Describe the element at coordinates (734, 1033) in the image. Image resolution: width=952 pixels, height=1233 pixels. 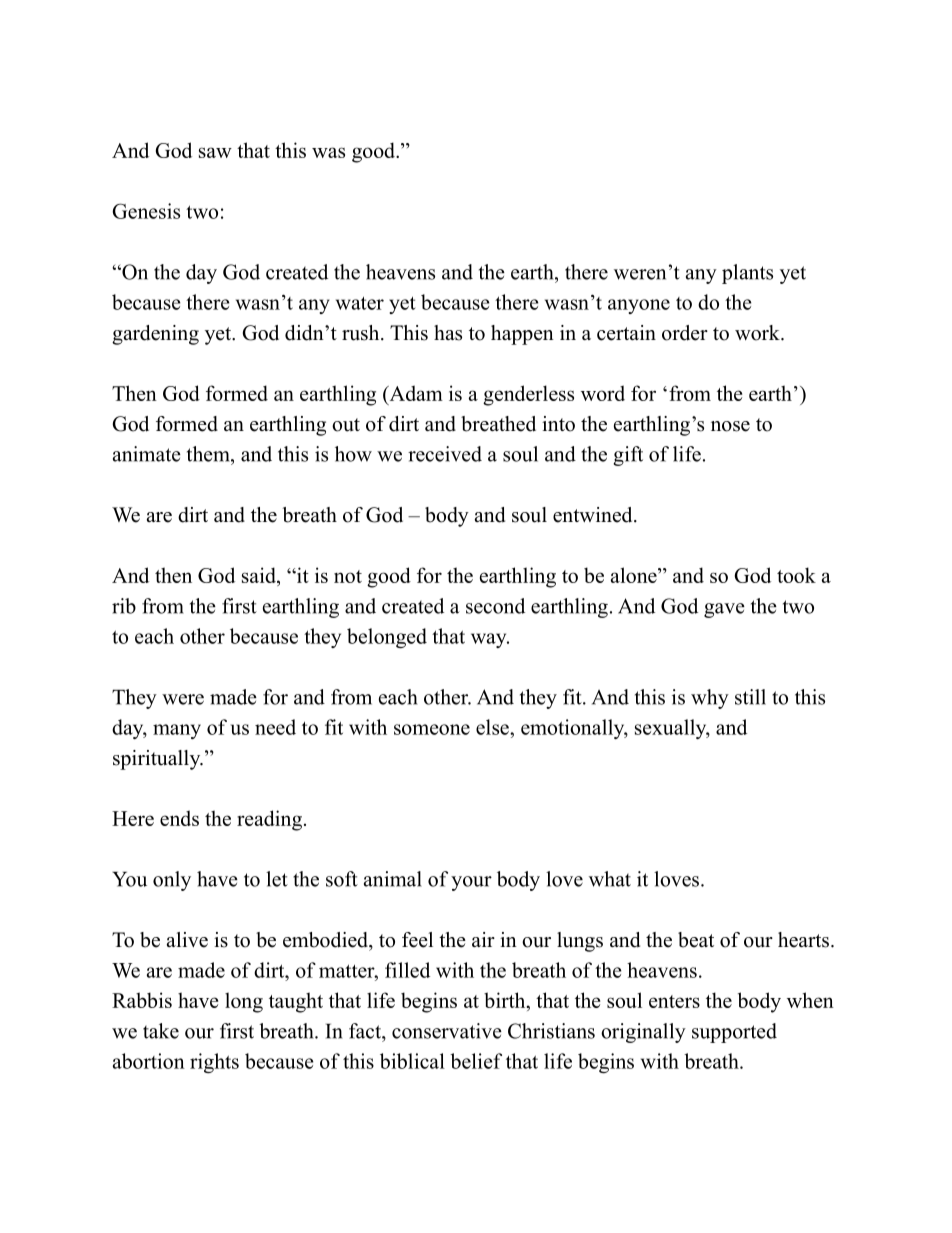
I see `supported` at that location.
